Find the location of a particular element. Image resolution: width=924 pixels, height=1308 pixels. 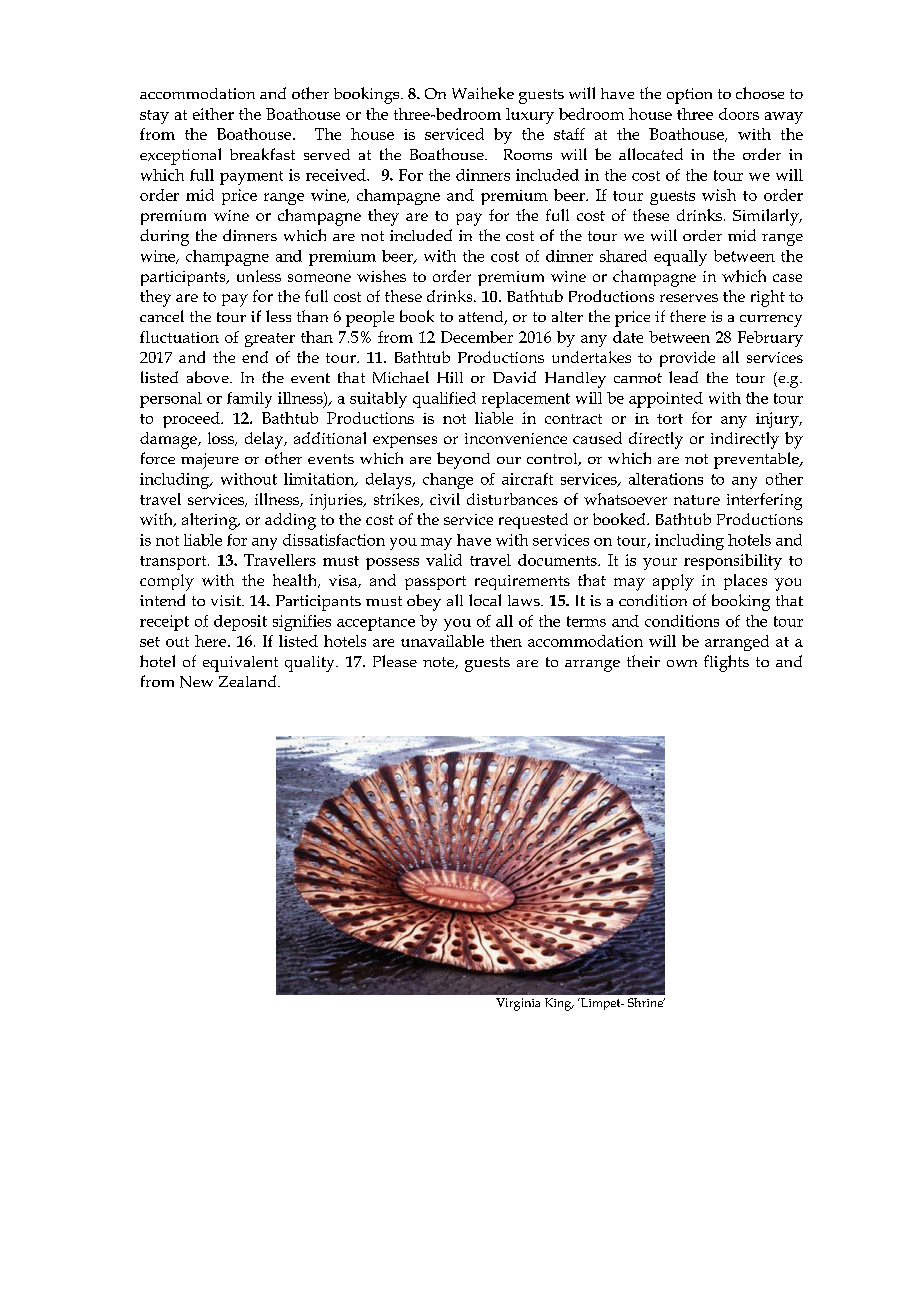

Please is located at coordinates (395, 661).
